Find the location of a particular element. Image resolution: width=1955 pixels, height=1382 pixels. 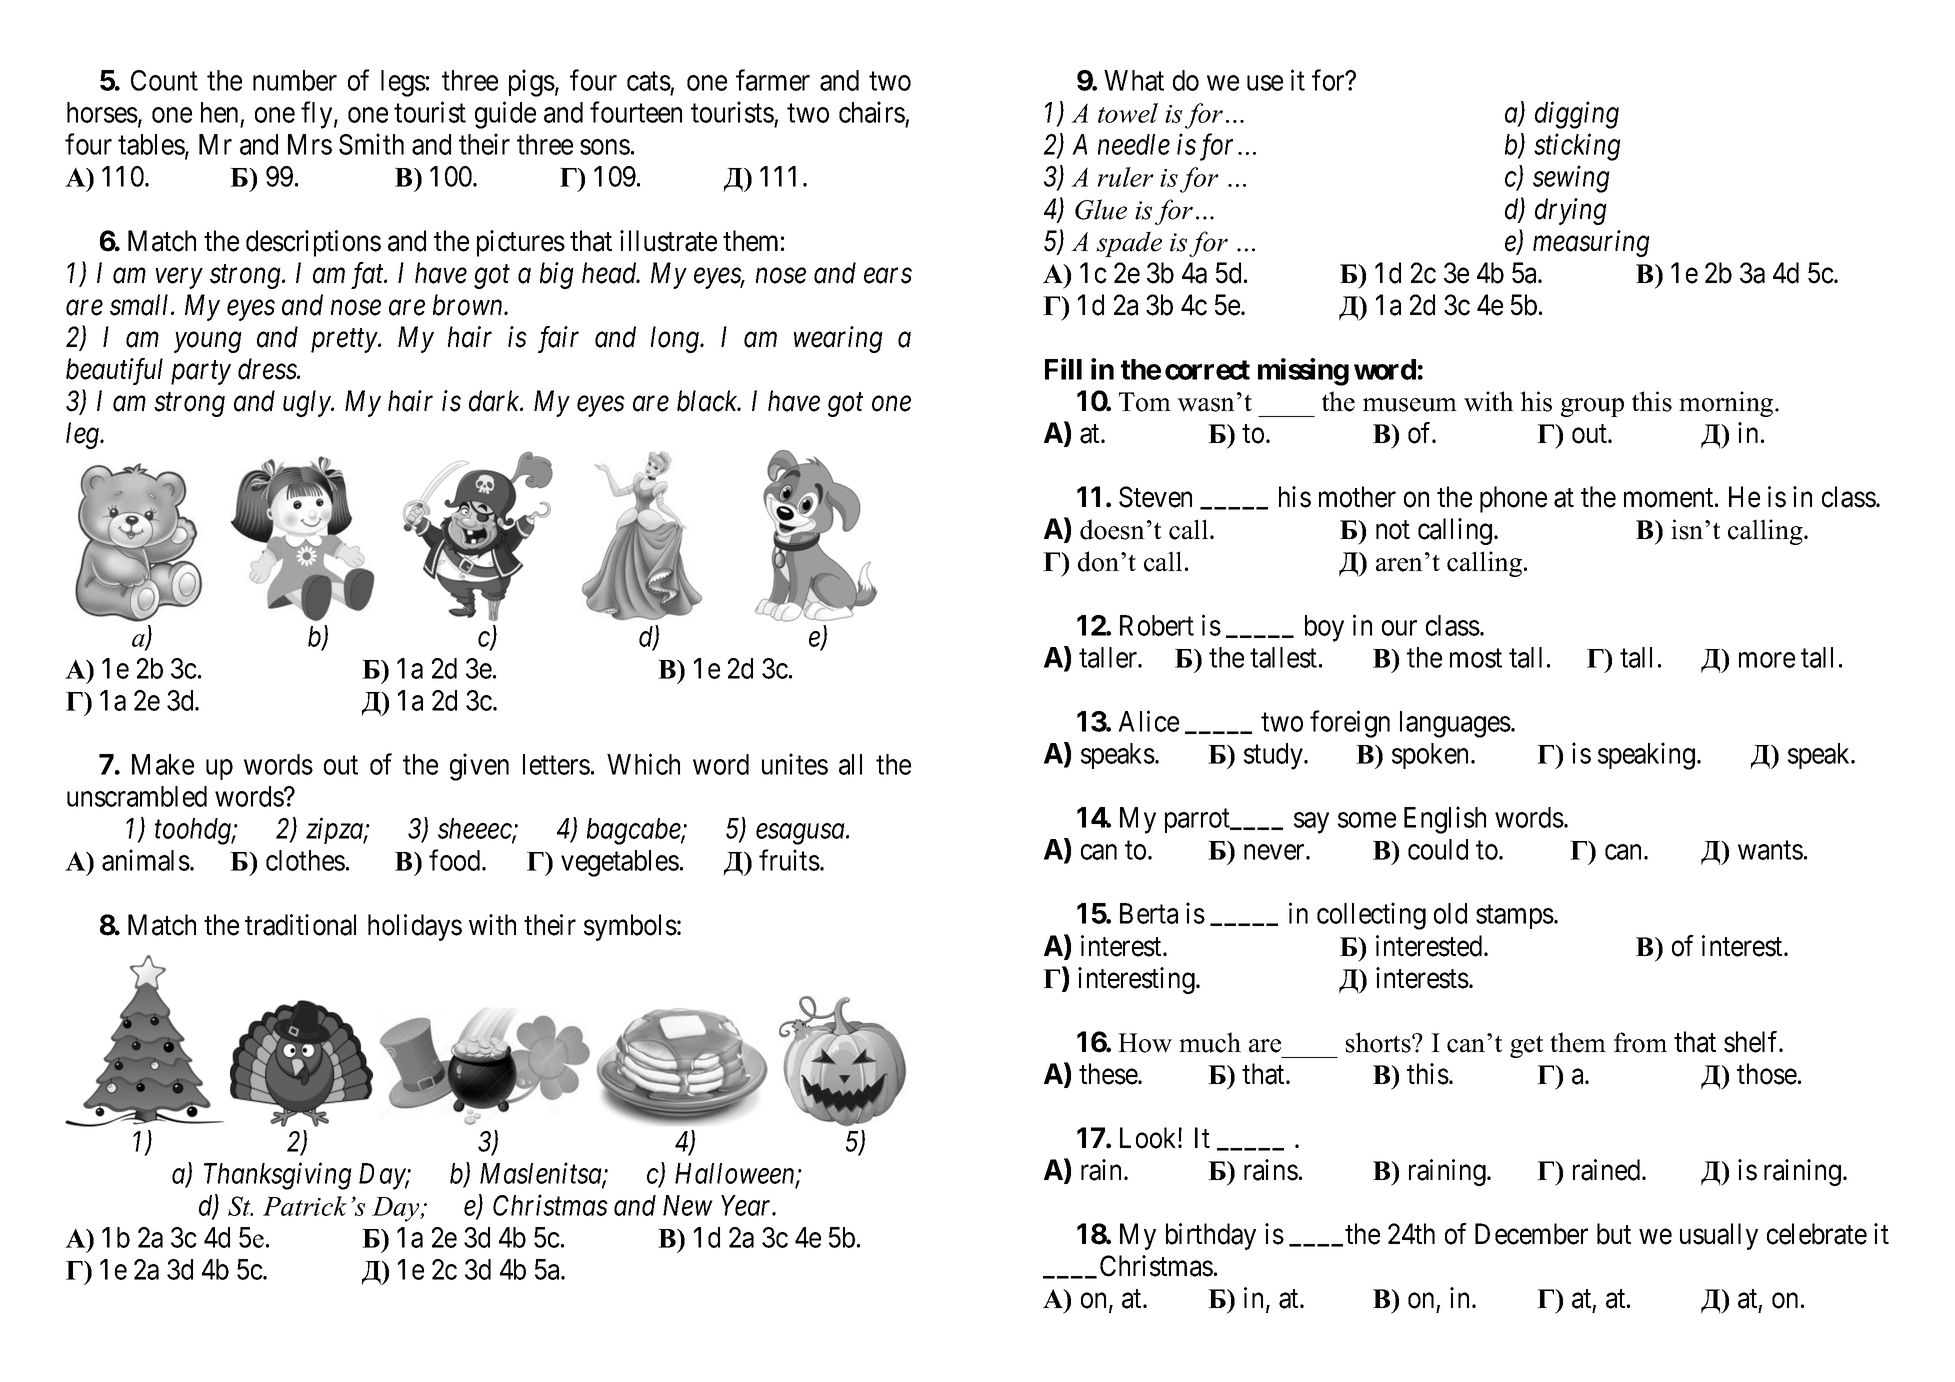

hen is located at coordinates (219, 112).
